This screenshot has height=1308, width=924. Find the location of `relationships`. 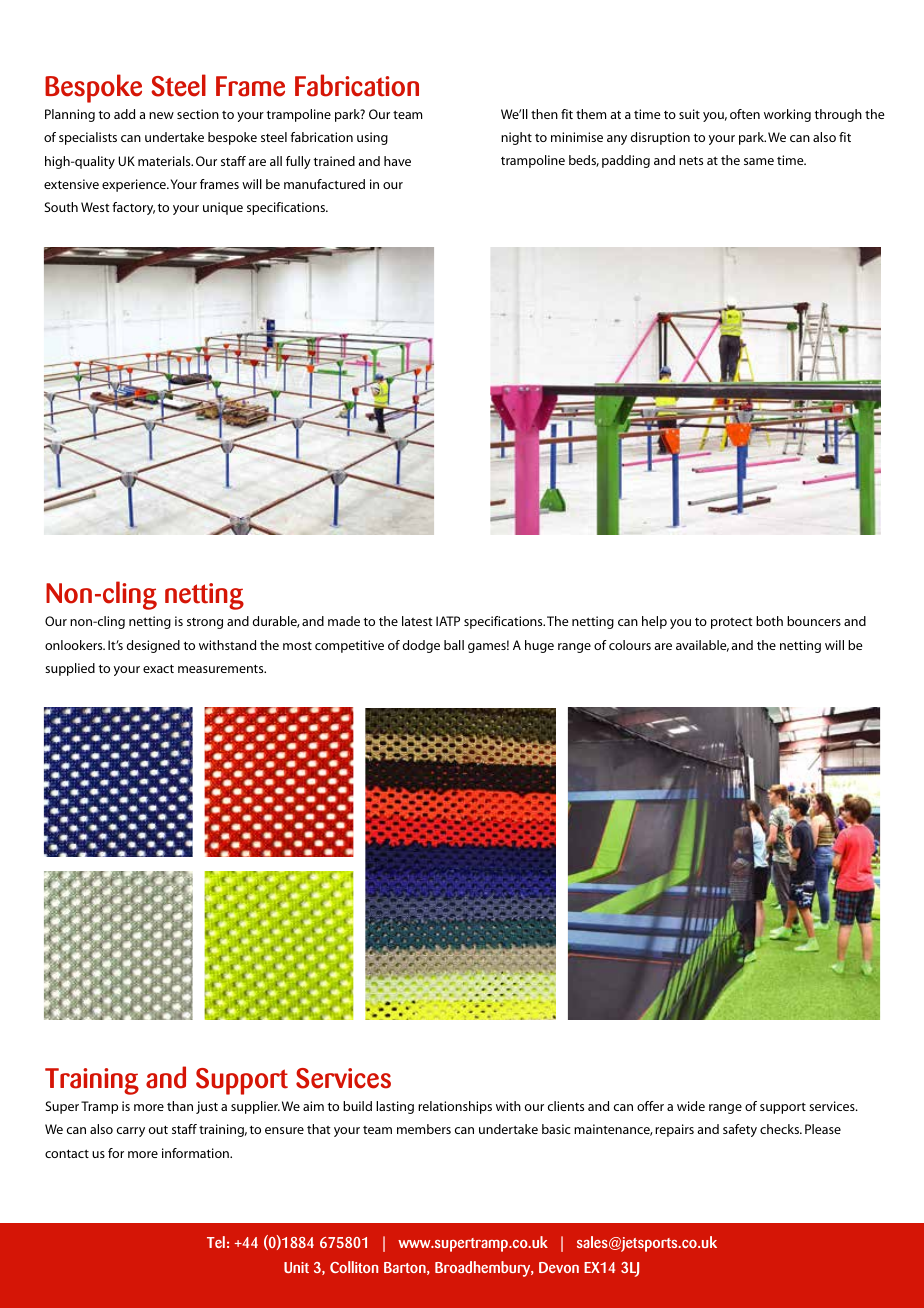

relationships is located at coordinates (455, 1107).
